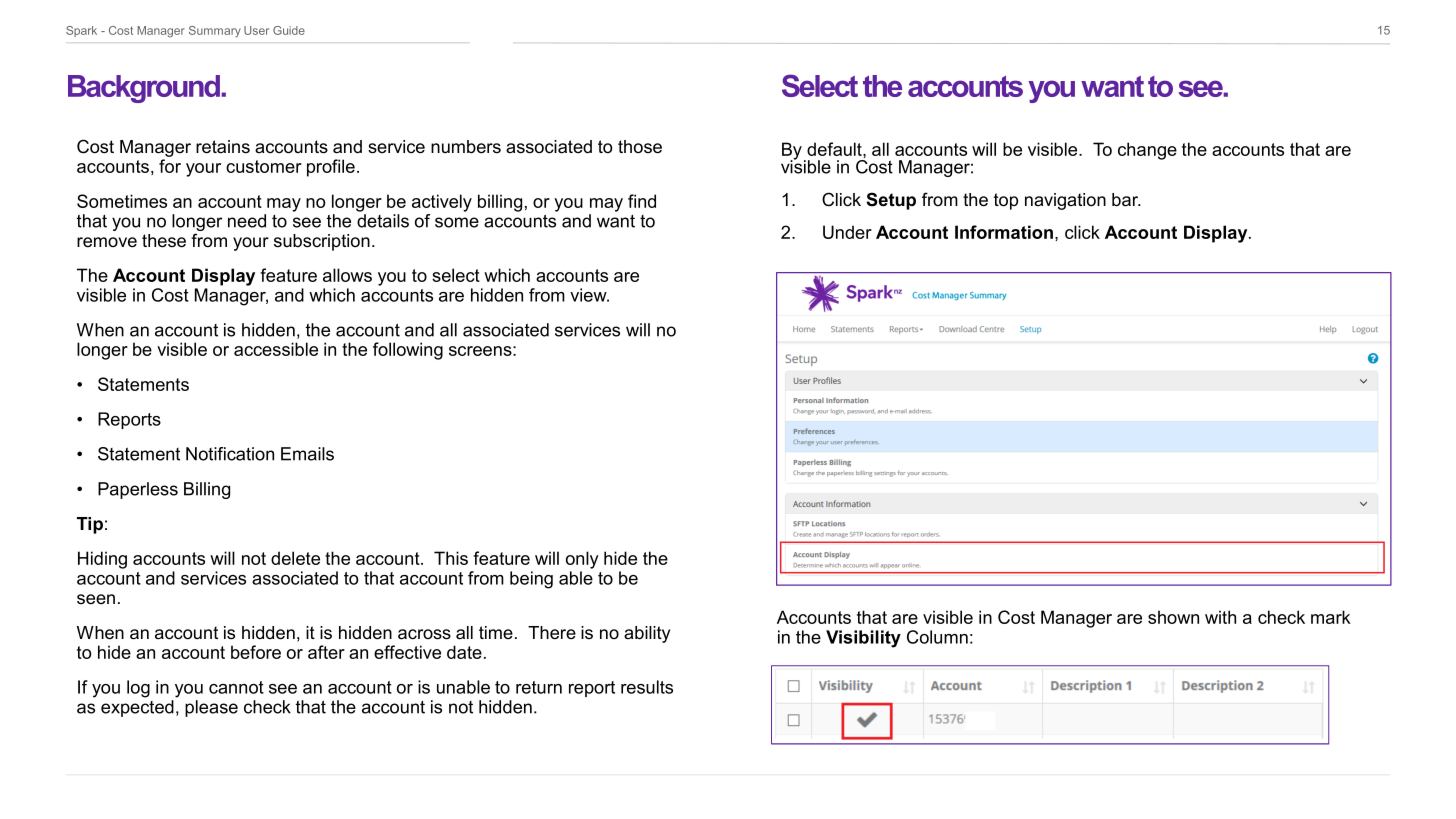  Describe the element at coordinates (1147, 151) in the screenshot. I see `change` at that location.
